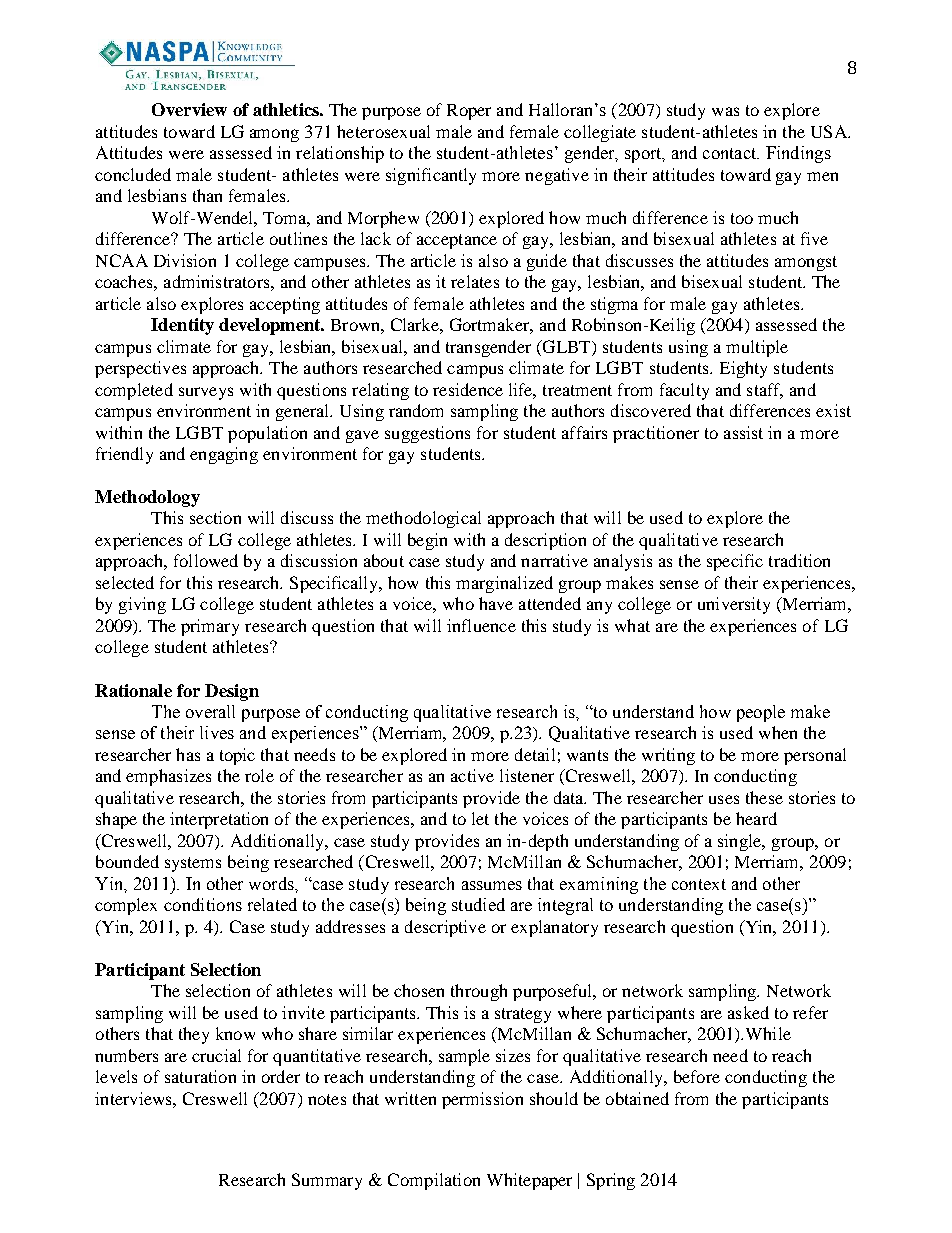 The image size is (952, 1233). I want to click on saturation, so click(200, 1076).
